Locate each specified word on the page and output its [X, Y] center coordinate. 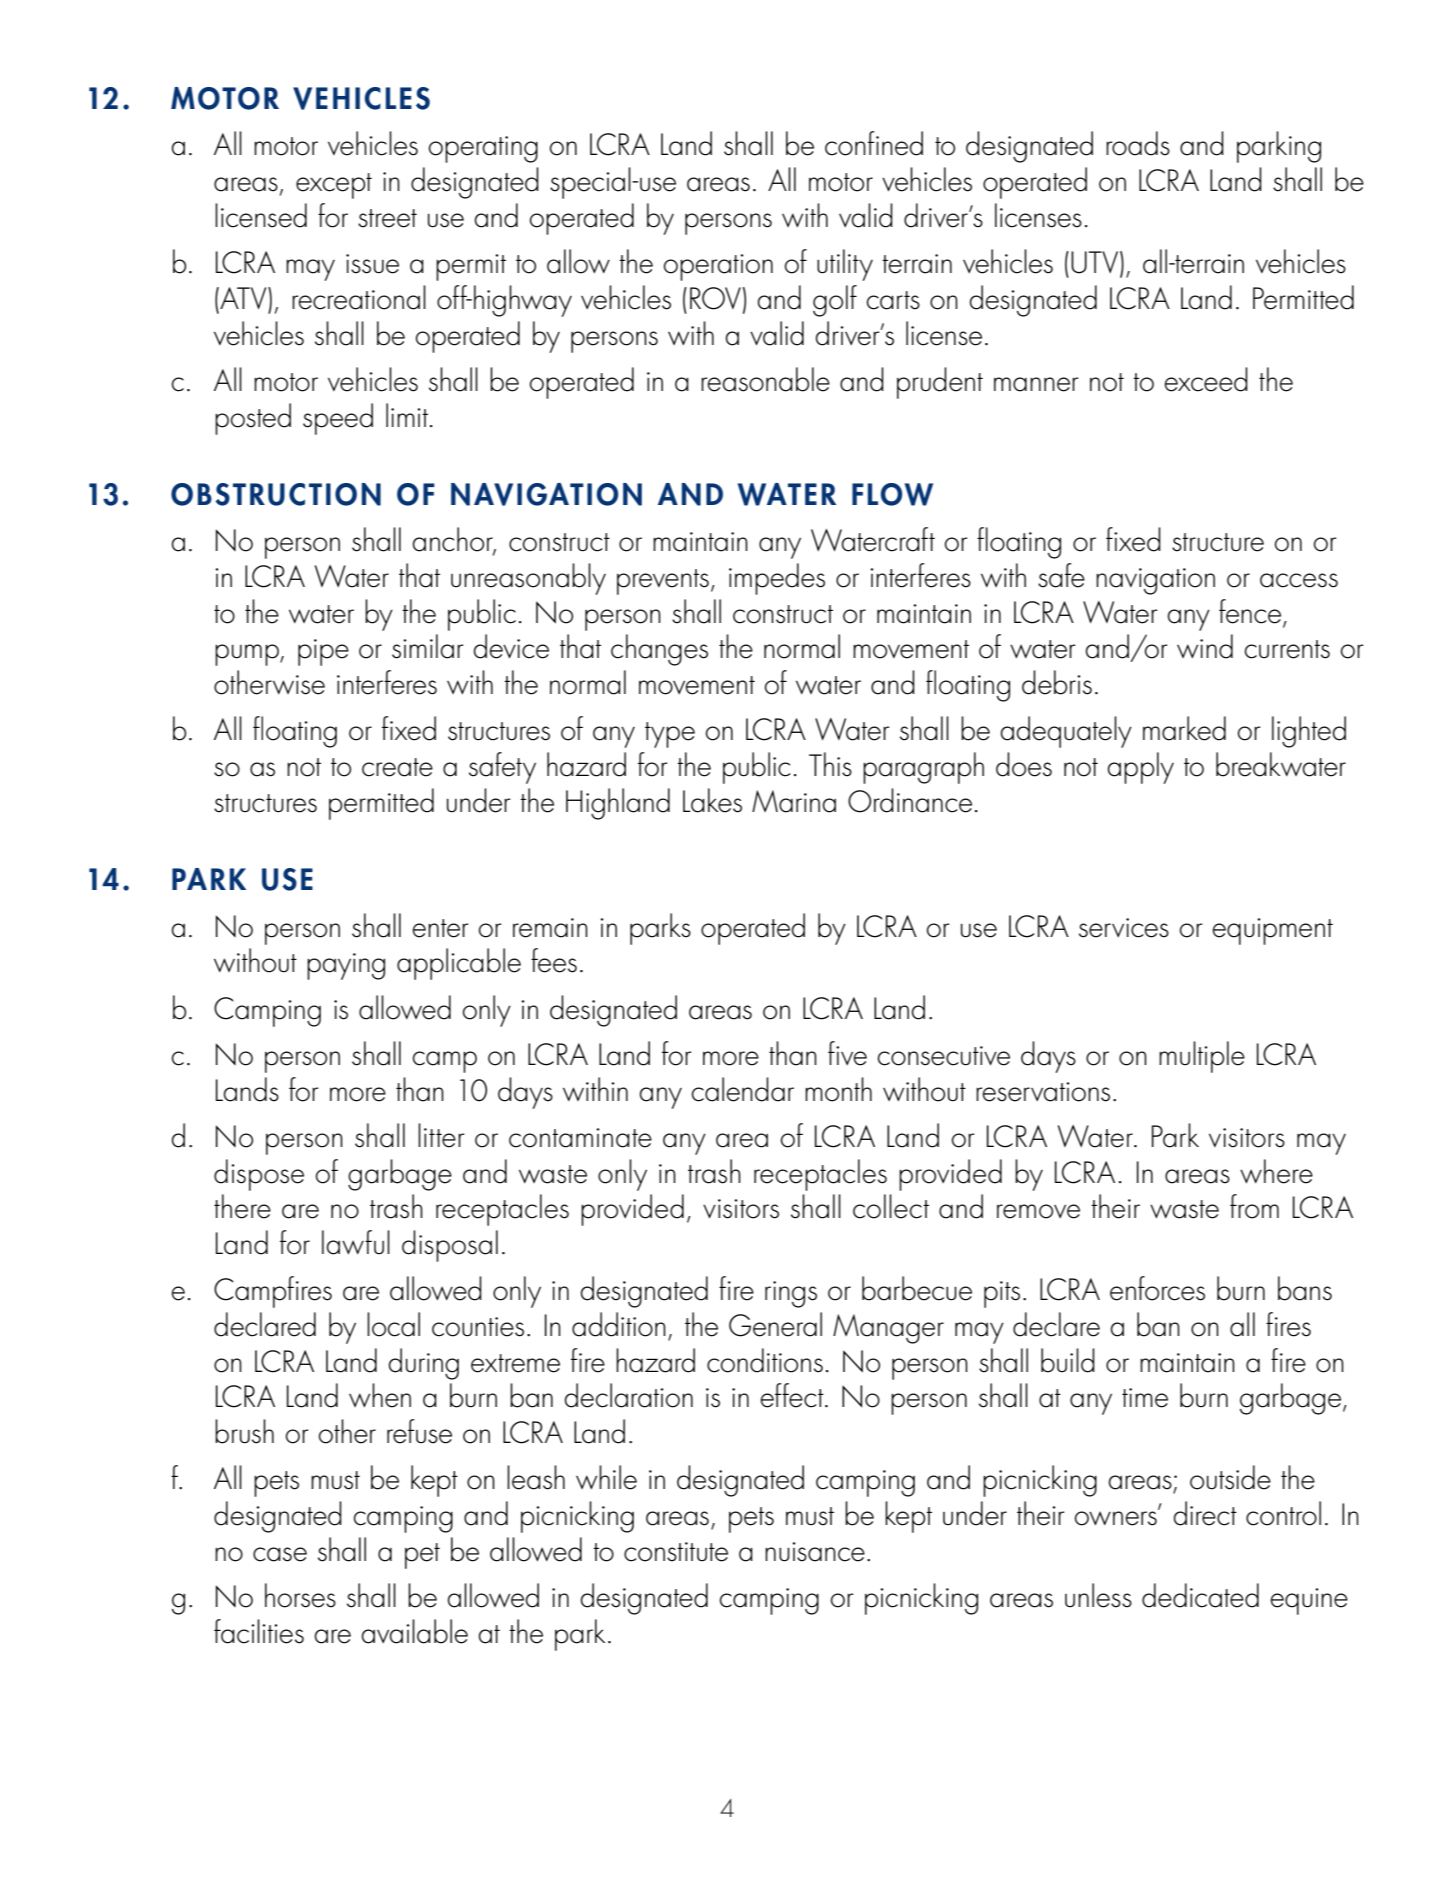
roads [1138, 143]
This [830, 764]
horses [300, 1595]
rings [791, 1294]
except [334, 186]
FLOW [892, 494]
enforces [1157, 1288]
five [847, 1053]
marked [1184, 728]
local [393, 1324]
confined [874, 143]
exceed [1206, 379]
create [397, 767]
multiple [1202, 1057]
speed [338, 419]
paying [346, 966]
